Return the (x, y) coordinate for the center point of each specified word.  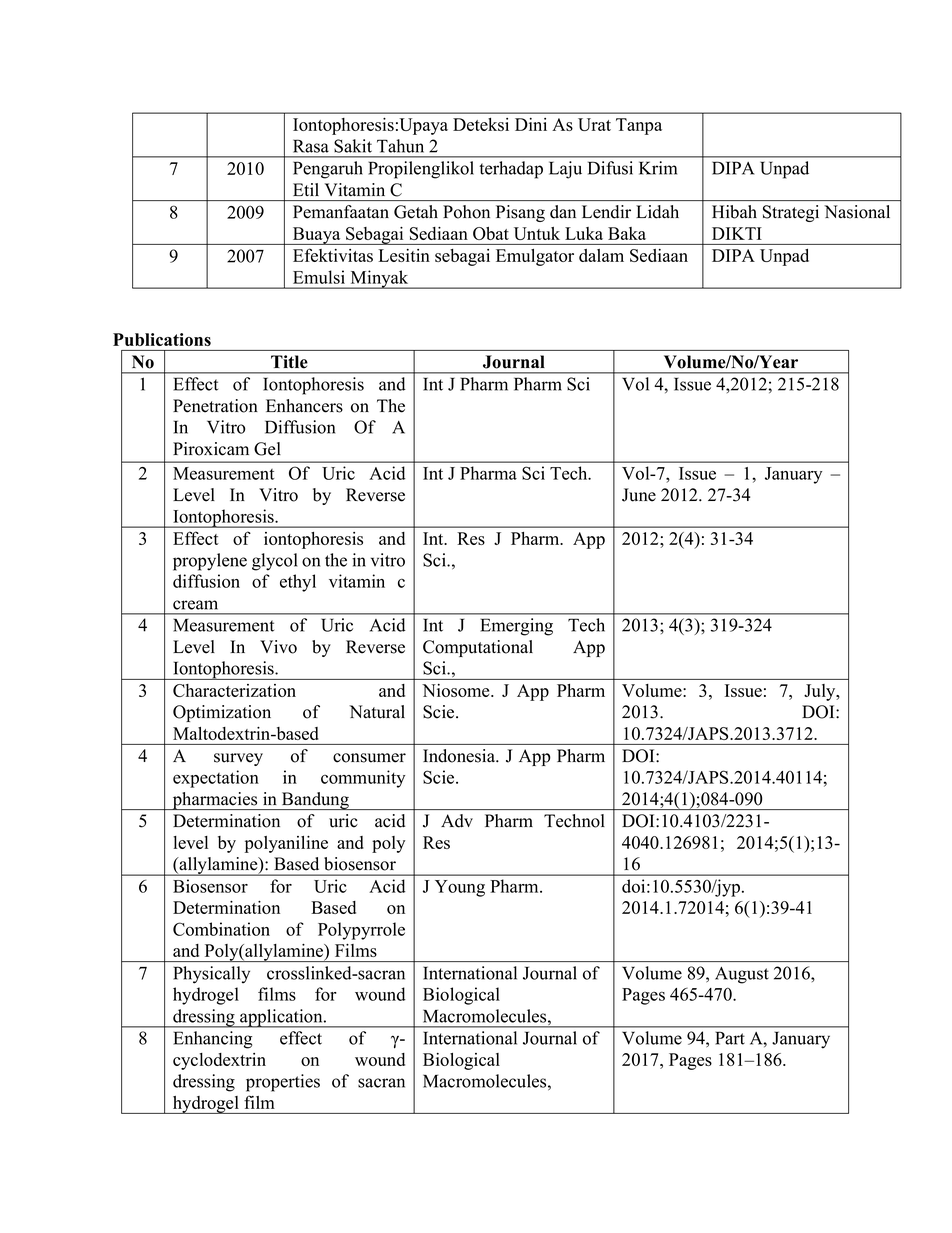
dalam (601, 255)
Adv (457, 821)
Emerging (516, 627)
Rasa (311, 146)
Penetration (215, 406)
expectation (216, 779)
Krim (658, 168)
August (742, 975)
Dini (531, 124)
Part (730, 1038)
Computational (478, 648)
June (639, 495)
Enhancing (212, 1040)
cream (195, 605)
